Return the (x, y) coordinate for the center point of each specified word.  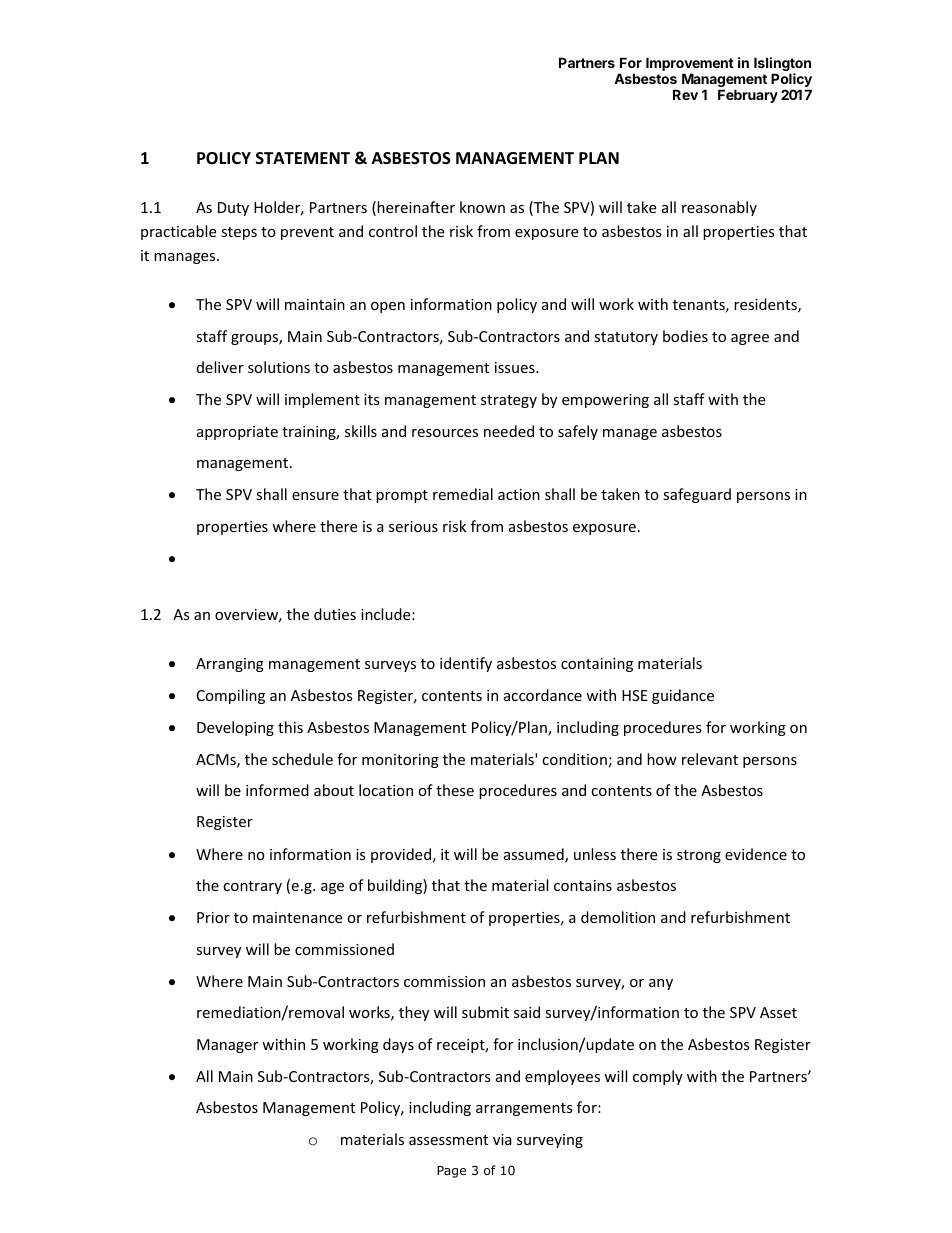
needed (509, 431)
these (455, 790)
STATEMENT (303, 158)
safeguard (697, 495)
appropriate (237, 433)
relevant (710, 759)
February (748, 96)
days (398, 1045)
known (482, 207)
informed (277, 790)
